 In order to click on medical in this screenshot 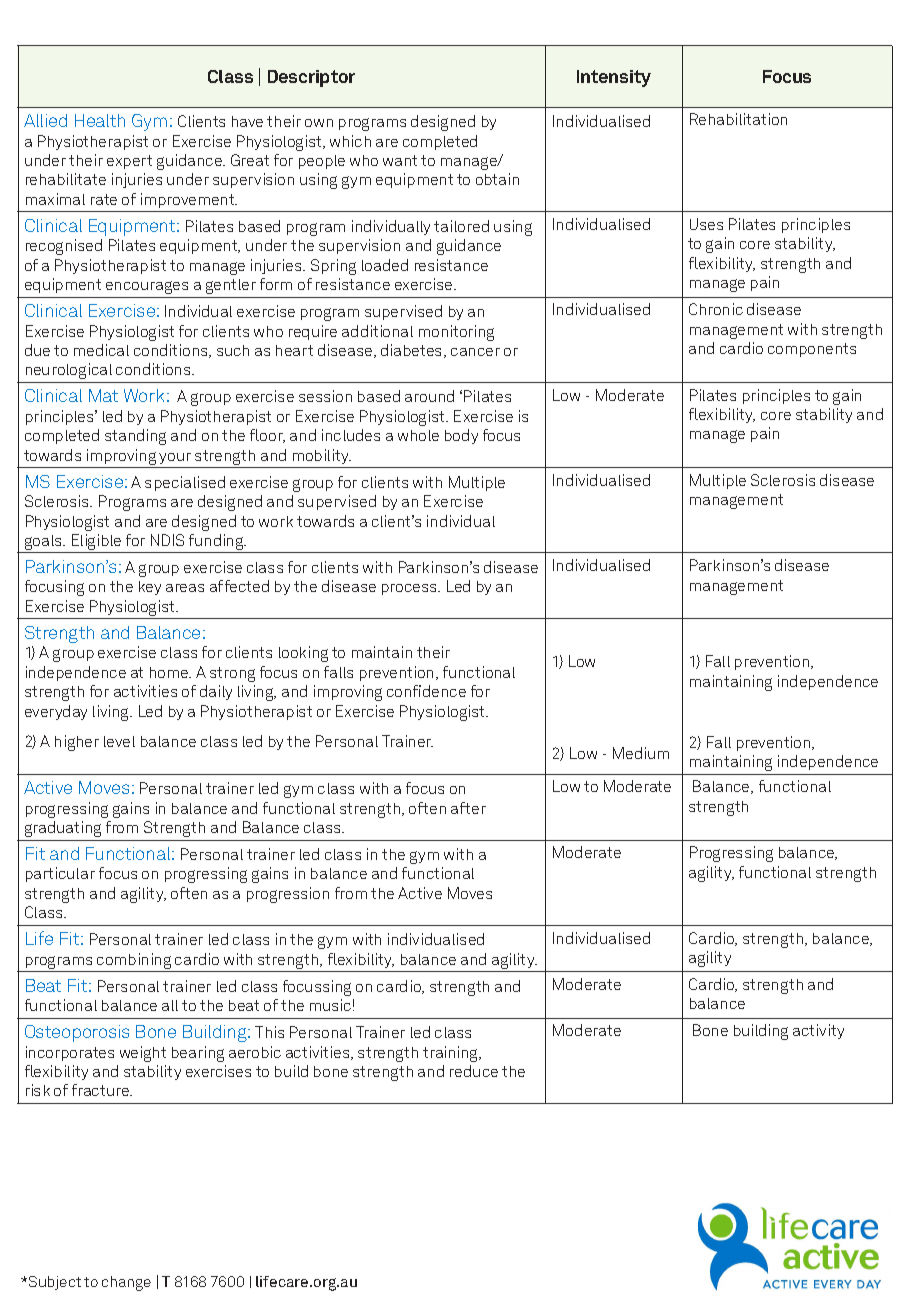, I will do `click(101, 350)`.
